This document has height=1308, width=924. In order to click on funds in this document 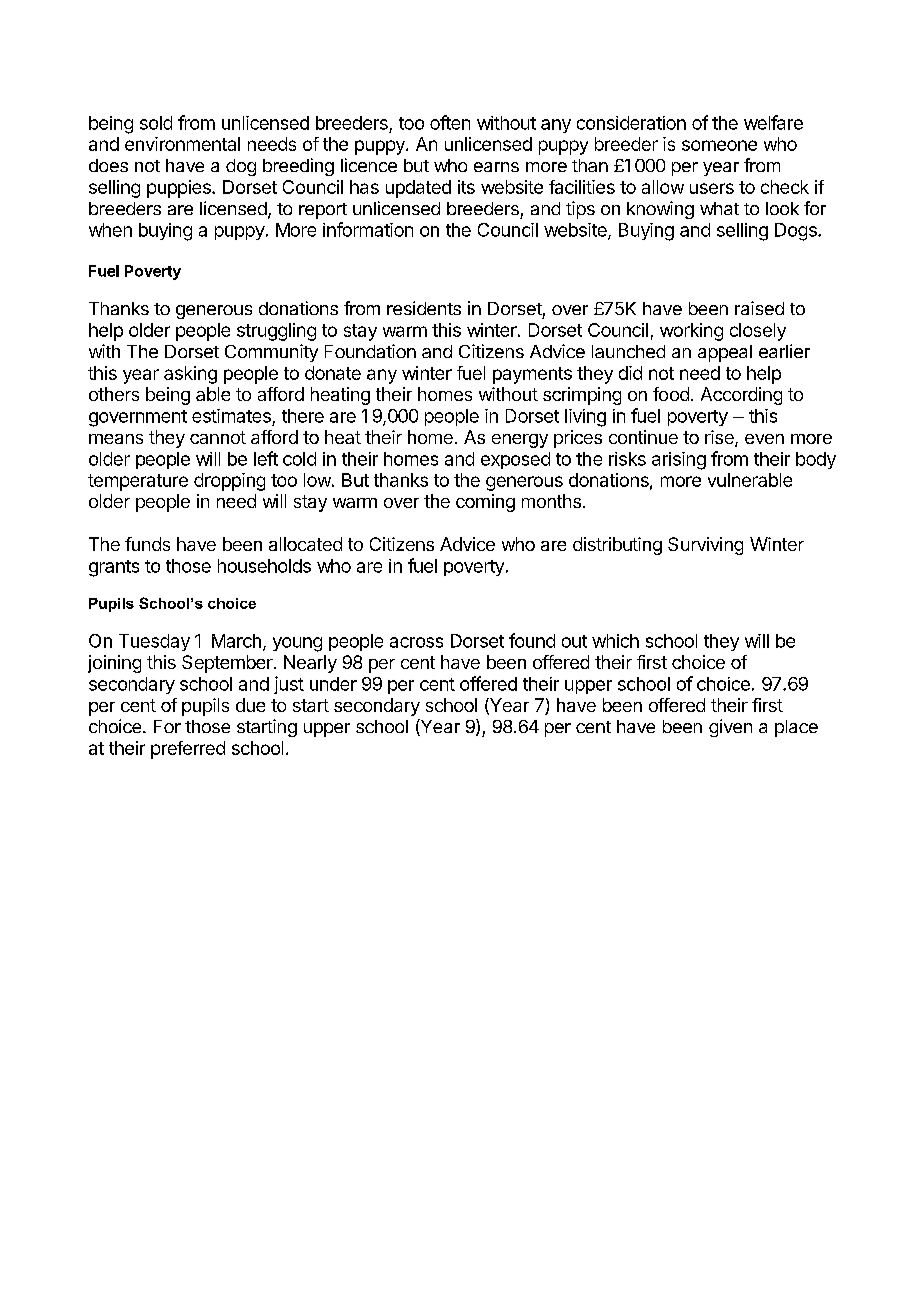, I will do `click(147, 544)`.
